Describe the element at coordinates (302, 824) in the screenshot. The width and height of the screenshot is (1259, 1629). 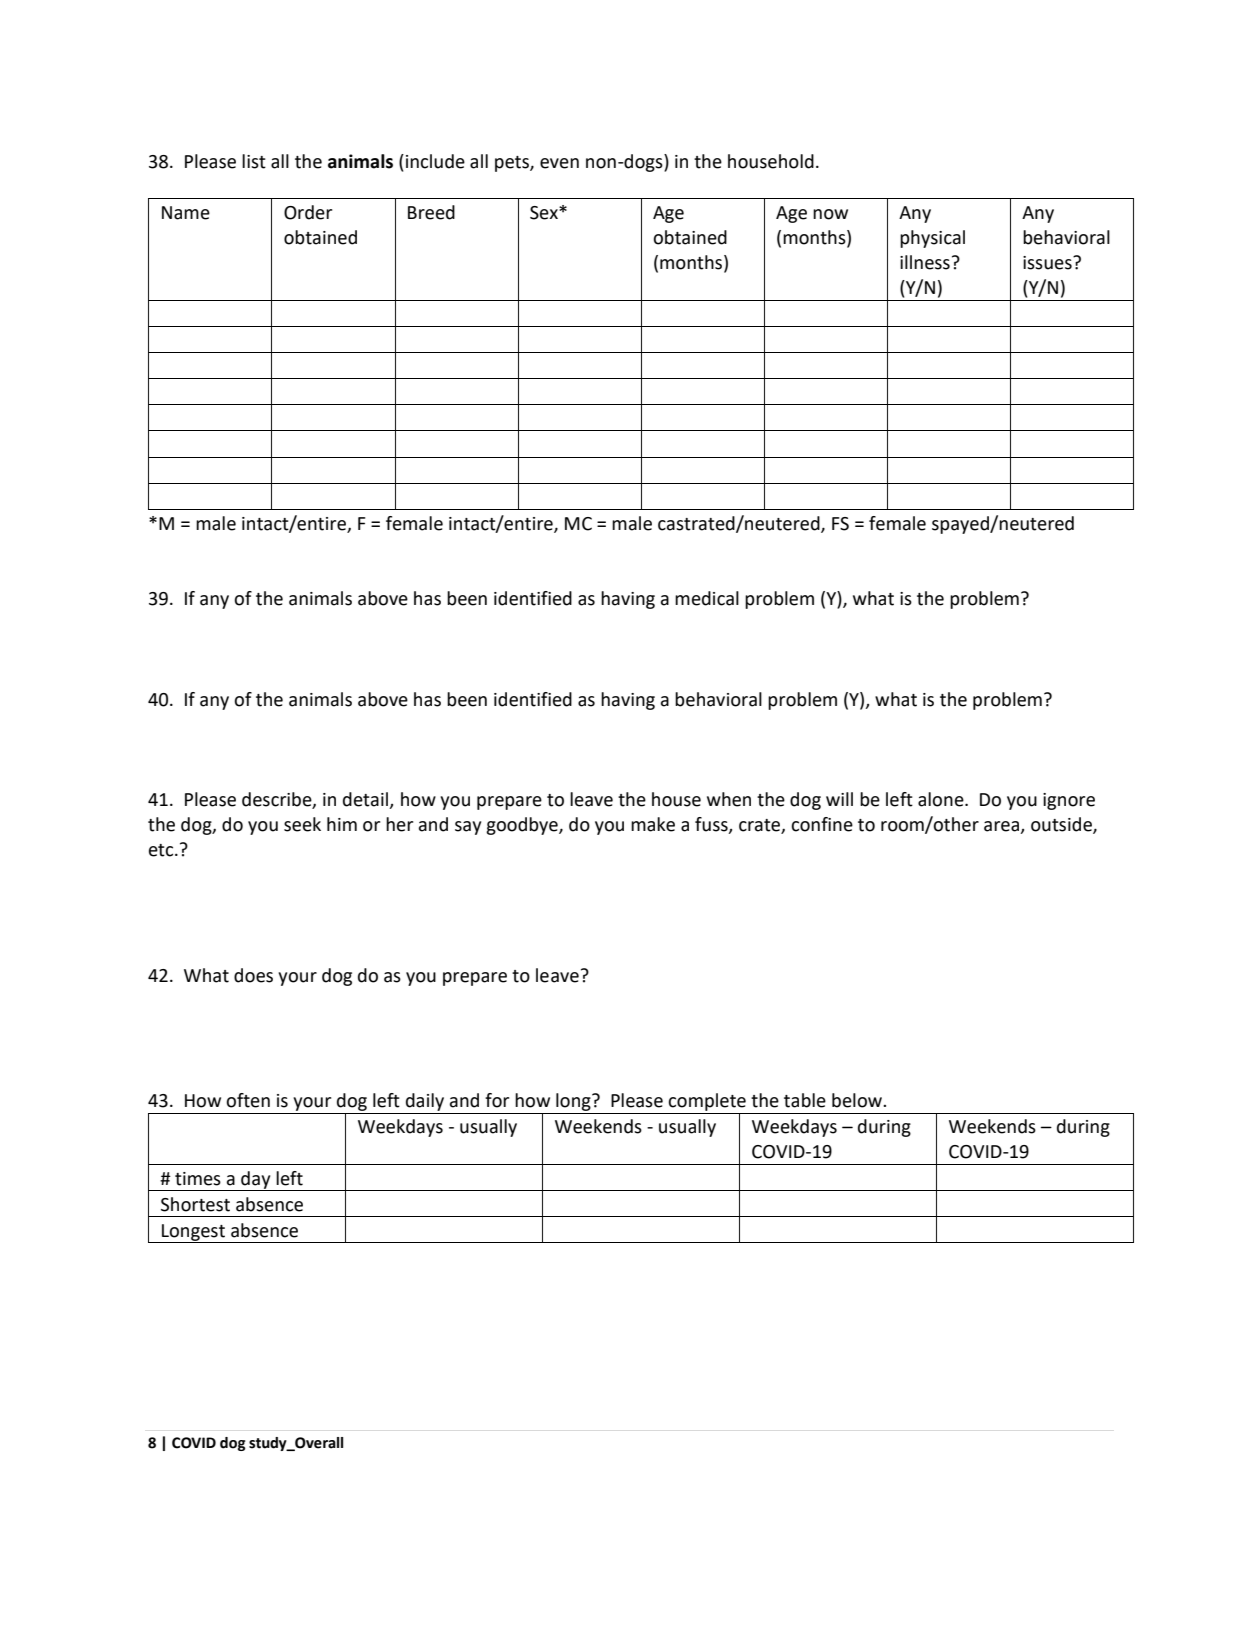
I see `seek` at that location.
